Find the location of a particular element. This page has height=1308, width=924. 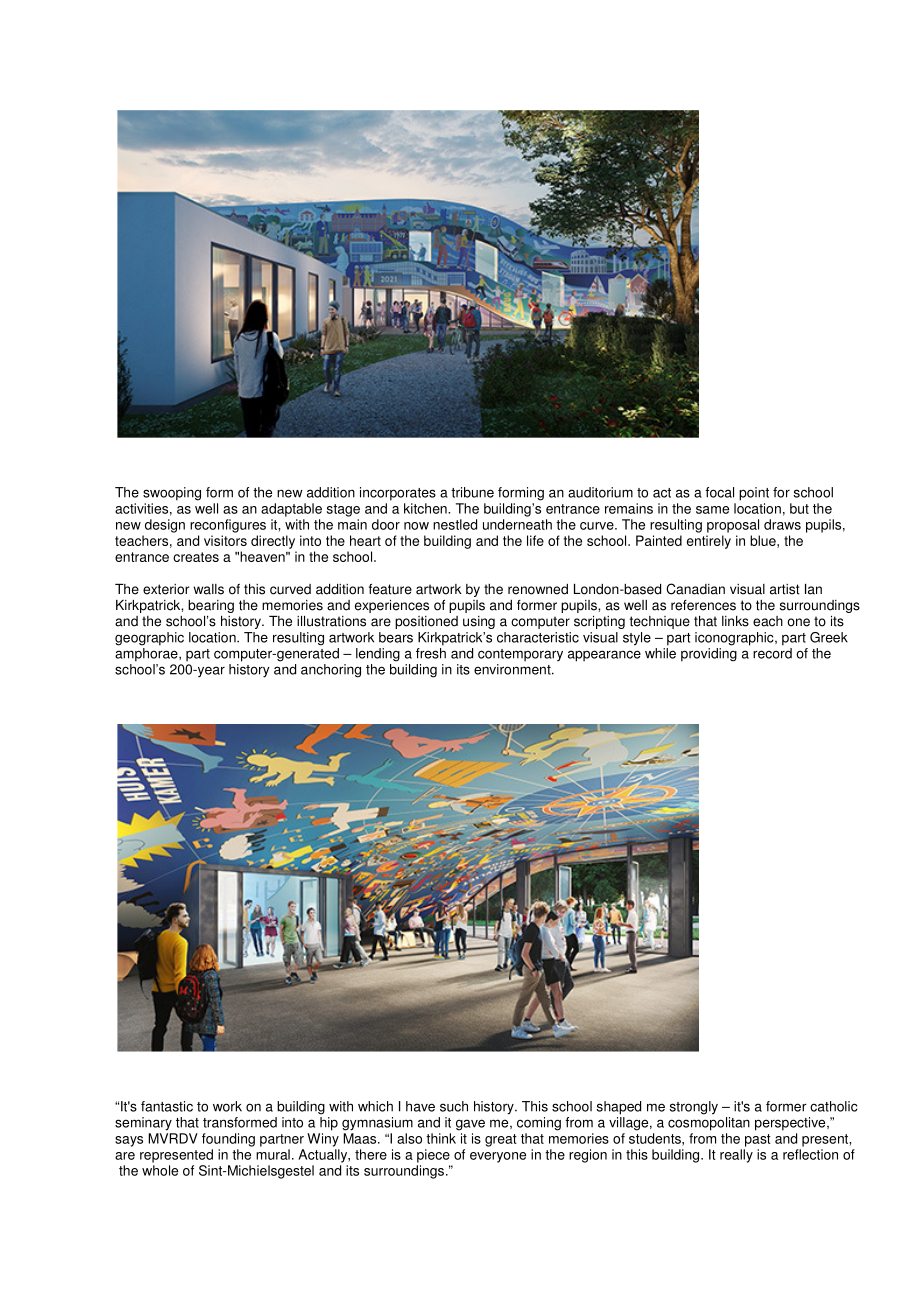

nestled is located at coordinates (455, 524).
